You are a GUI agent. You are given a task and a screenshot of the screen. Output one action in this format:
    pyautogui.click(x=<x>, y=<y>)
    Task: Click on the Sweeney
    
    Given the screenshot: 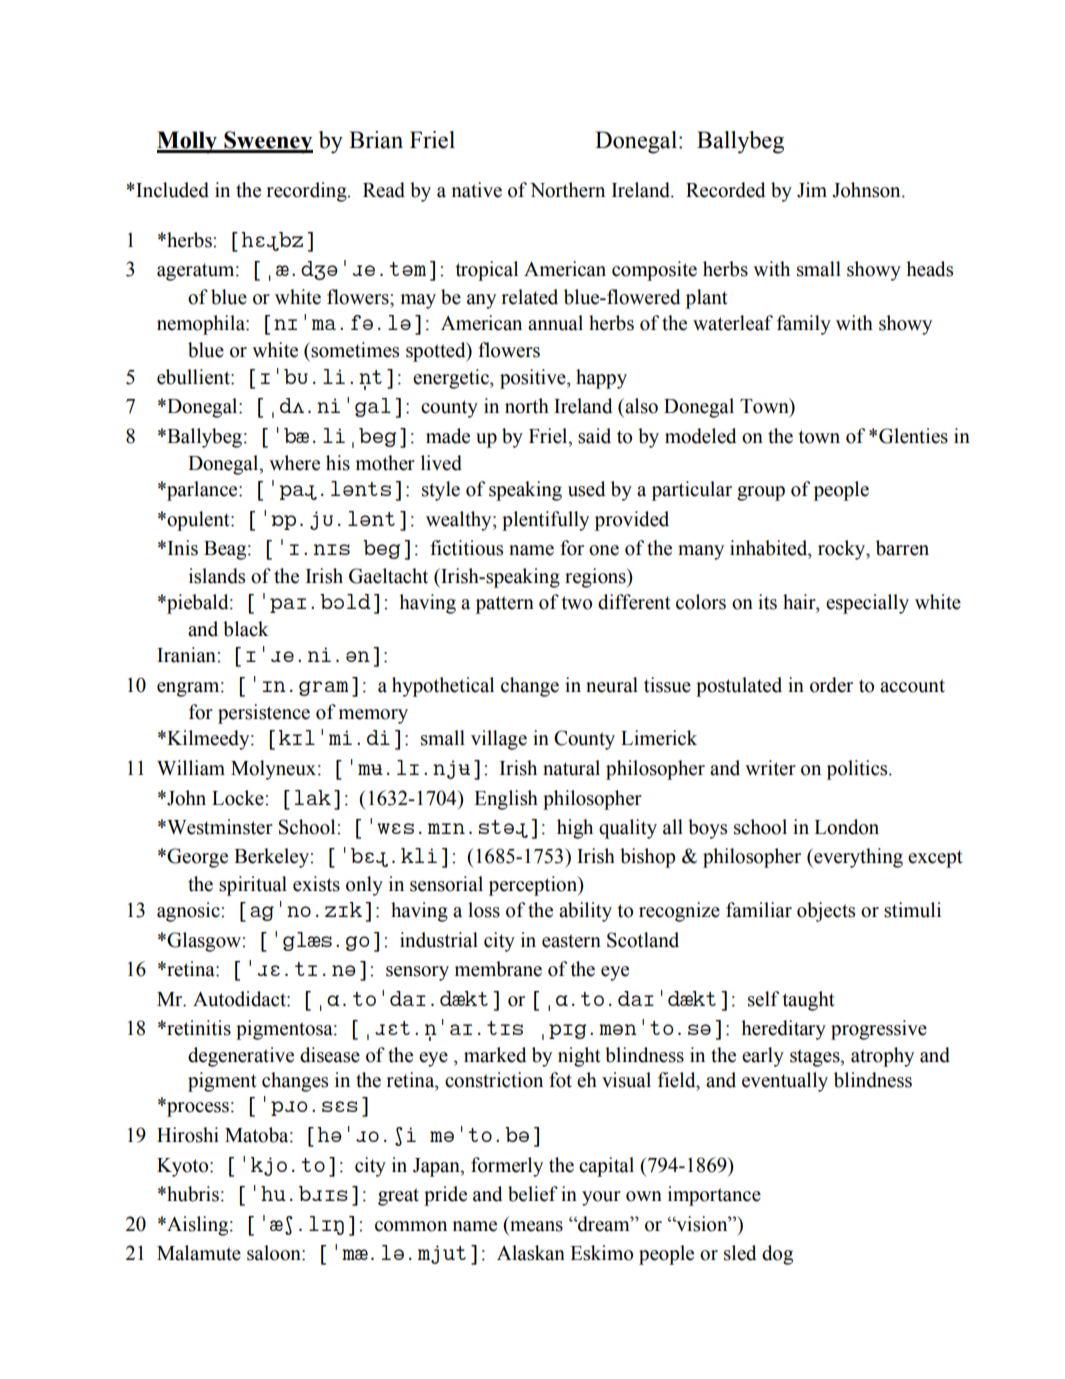 What is the action you would take?
    pyautogui.click(x=267, y=142)
